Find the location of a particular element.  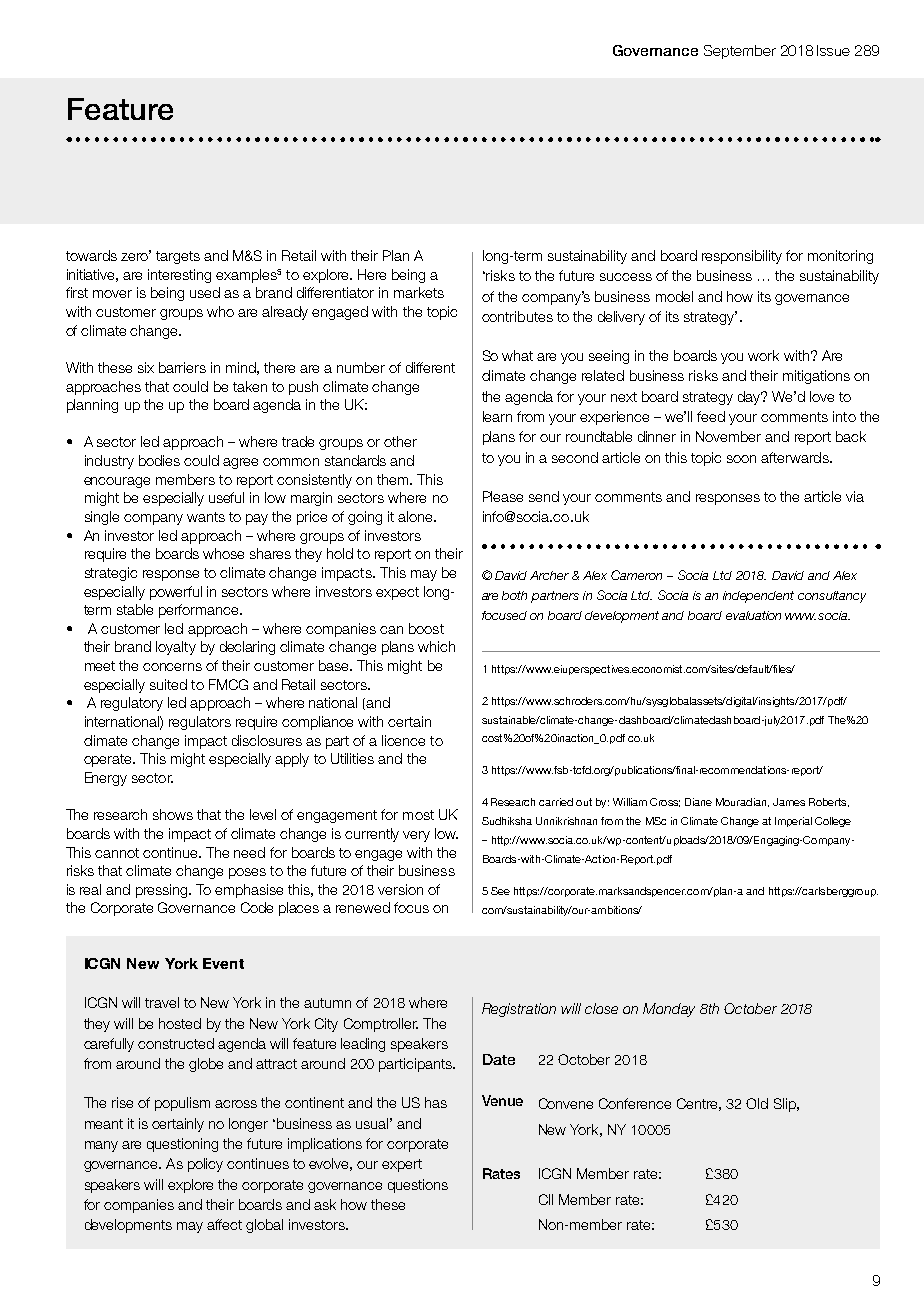

policy is located at coordinates (205, 1165).
